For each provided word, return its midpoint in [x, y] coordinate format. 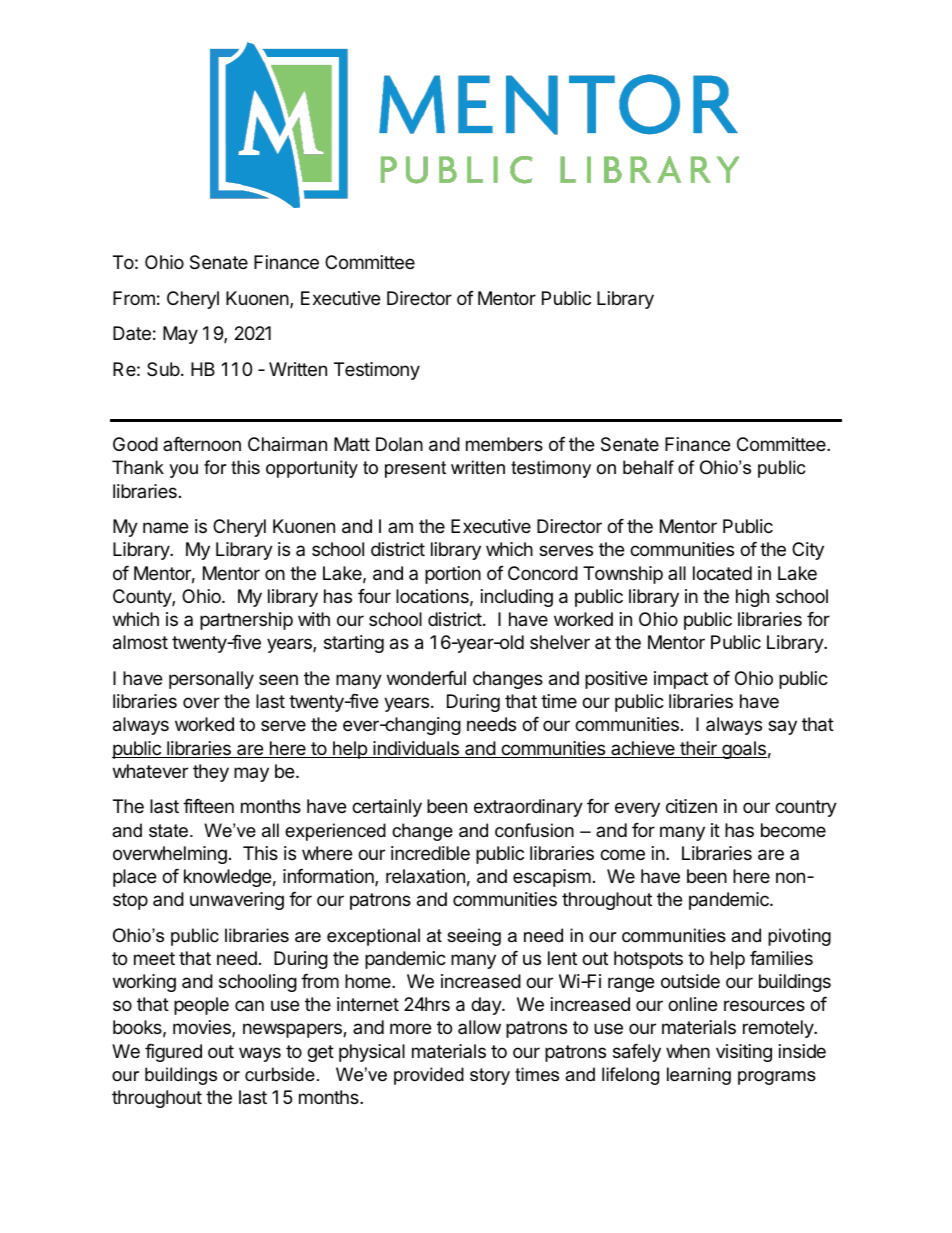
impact [681, 680]
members [504, 444]
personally [211, 680]
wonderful [426, 678]
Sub [163, 369]
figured [173, 1053]
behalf [648, 467]
